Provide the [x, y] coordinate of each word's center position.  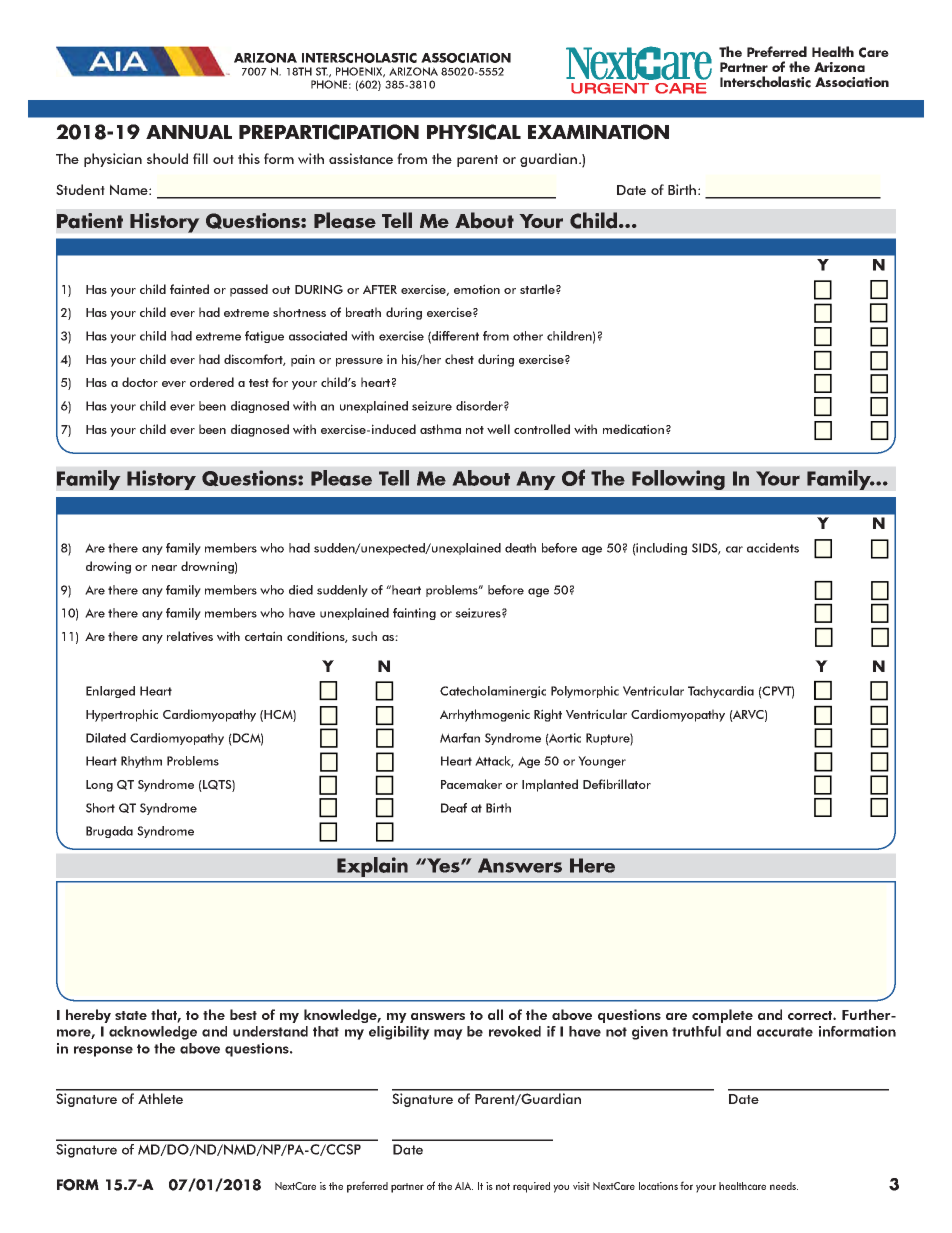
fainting [414, 614]
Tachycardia [721, 692]
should [167, 158]
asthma [440, 429]
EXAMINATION [598, 132]
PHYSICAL [474, 132]
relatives [190, 636]
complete [722, 1016]
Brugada [109, 832]
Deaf [454, 808]
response [103, 1051]
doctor [140, 382]
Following [678, 480]
